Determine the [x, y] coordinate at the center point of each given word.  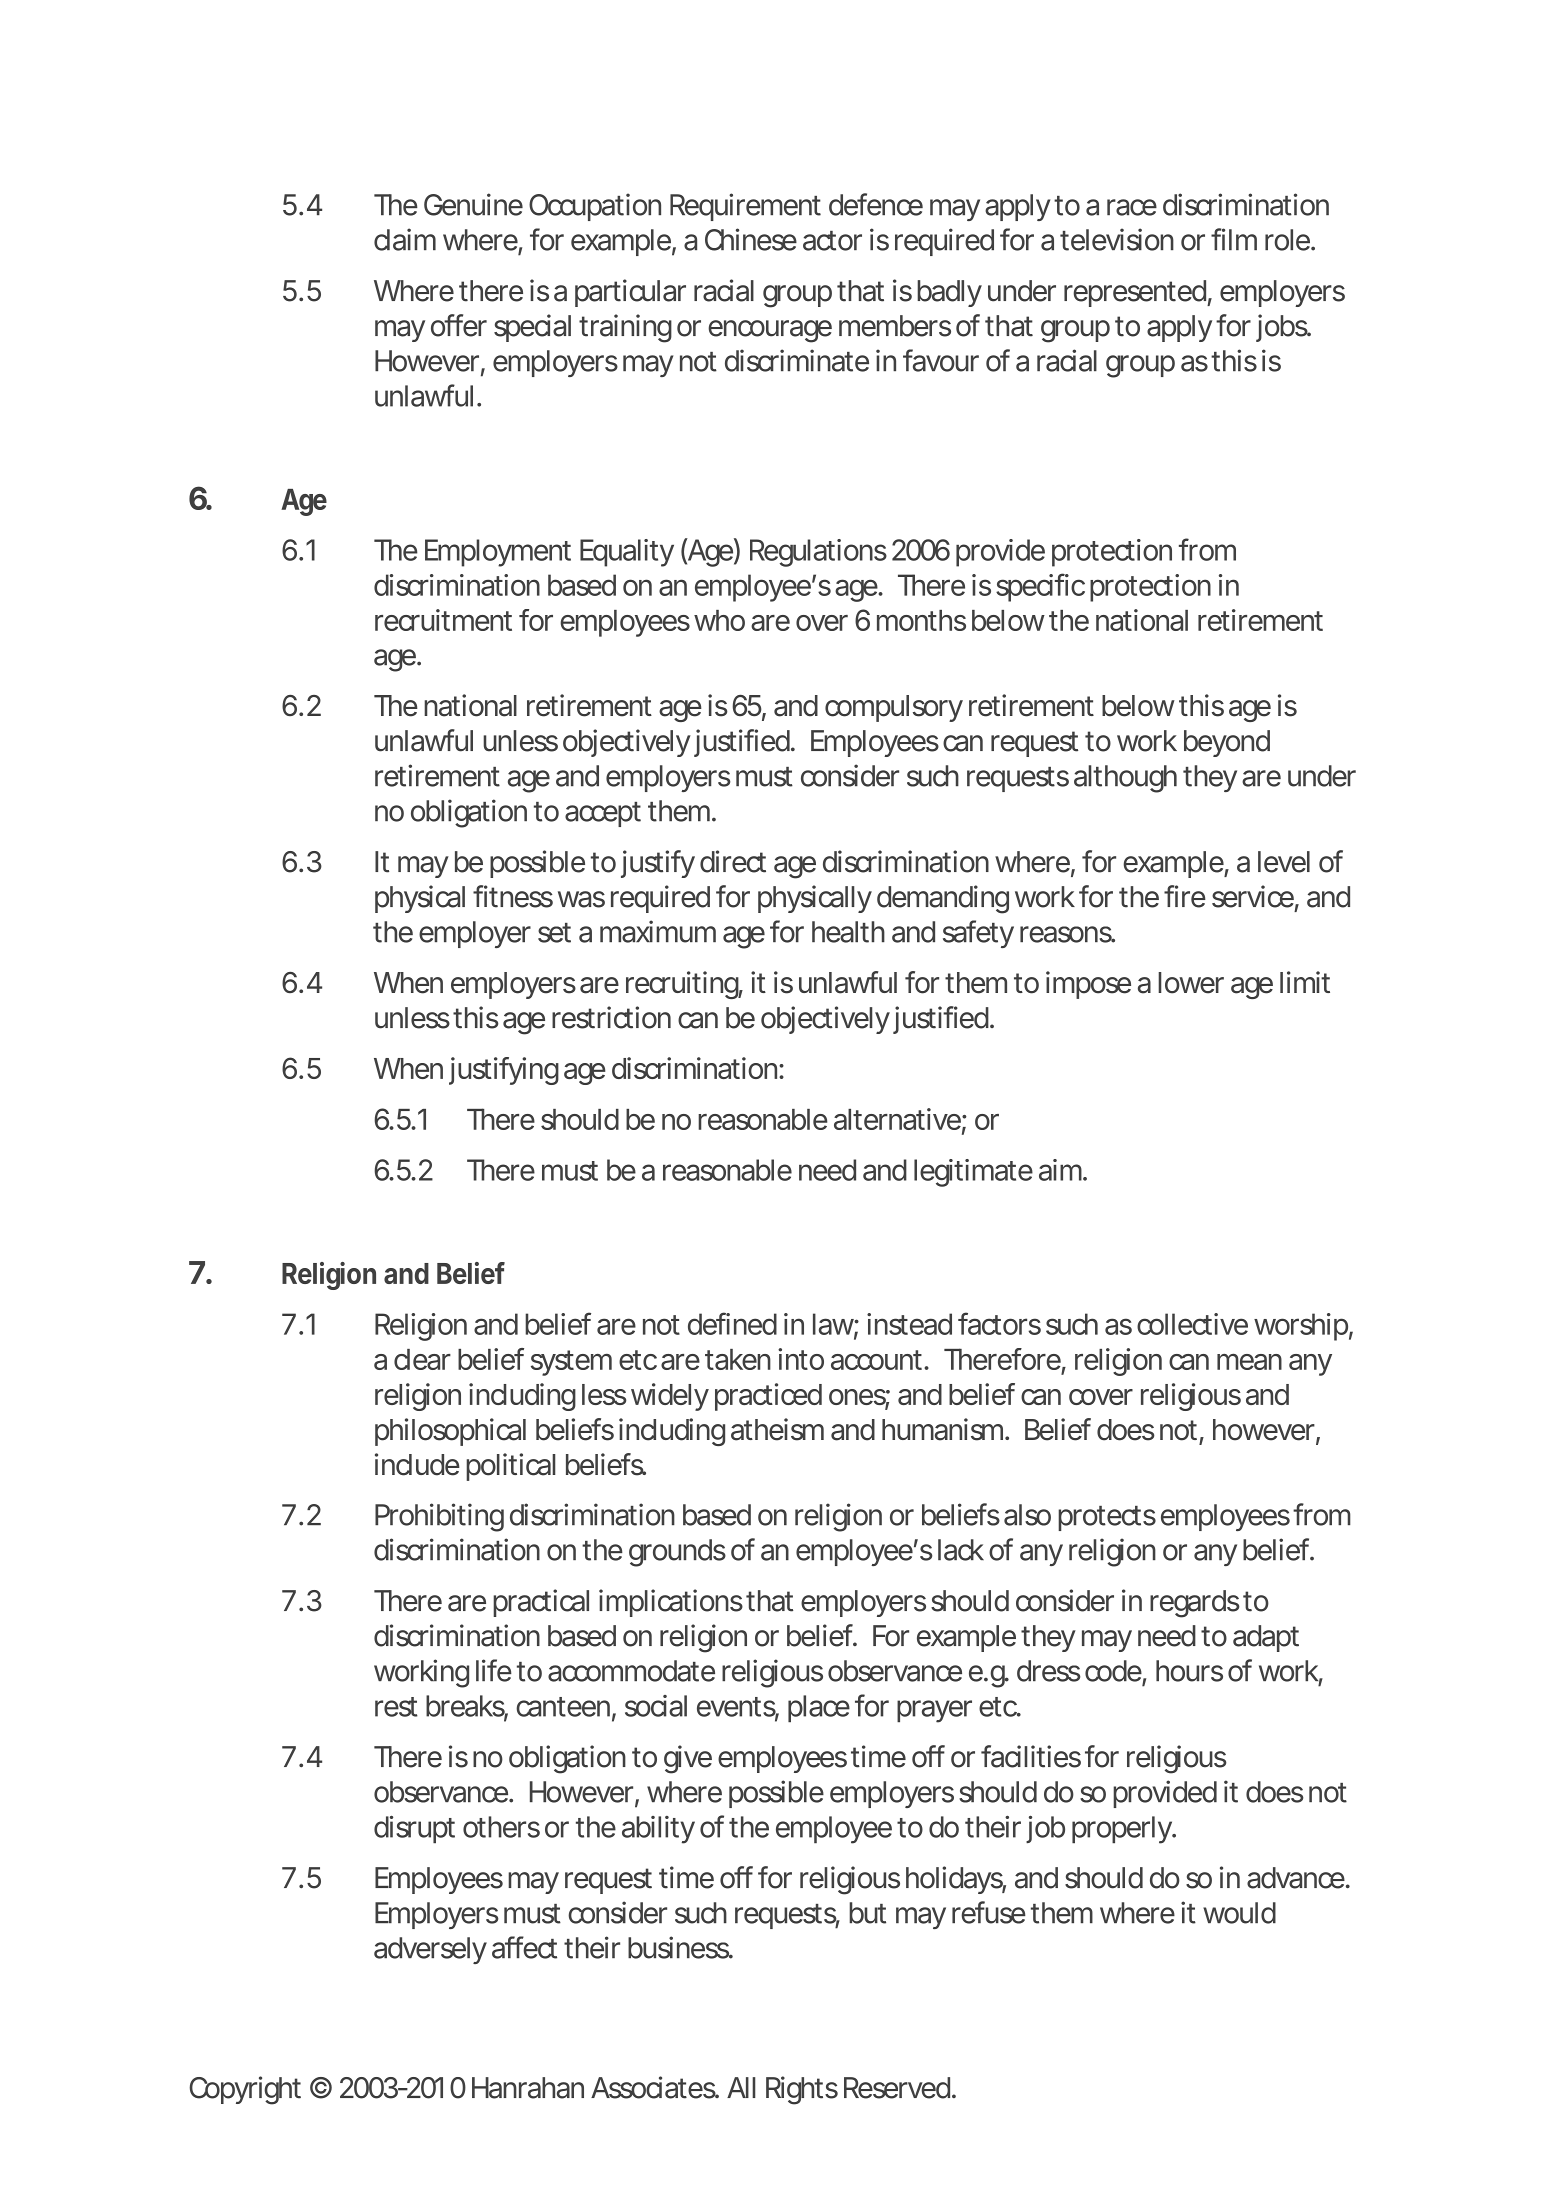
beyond [1227, 743]
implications [671, 1603]
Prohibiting [439, 1517]
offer [459, 325]
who [719, 620]
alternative [897, 1119]
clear [422, 1359]
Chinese [751, 239]
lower [1191, 983]
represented [1135, 293]
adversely [430, 1950]
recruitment [443, 620]
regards [1195, 1604]
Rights [802, 2090]
